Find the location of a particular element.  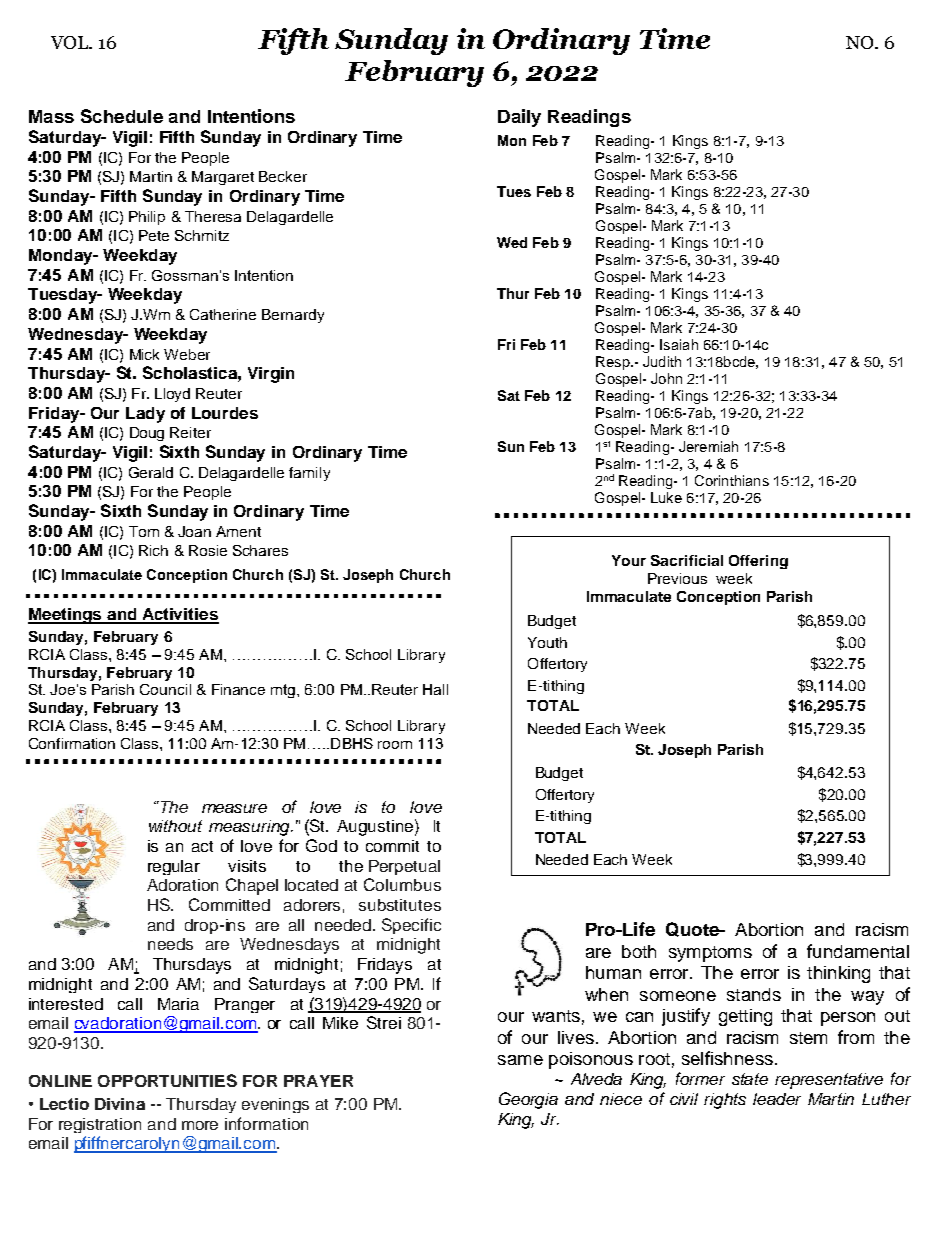

symptoms is located at coordinates (710, 954).
